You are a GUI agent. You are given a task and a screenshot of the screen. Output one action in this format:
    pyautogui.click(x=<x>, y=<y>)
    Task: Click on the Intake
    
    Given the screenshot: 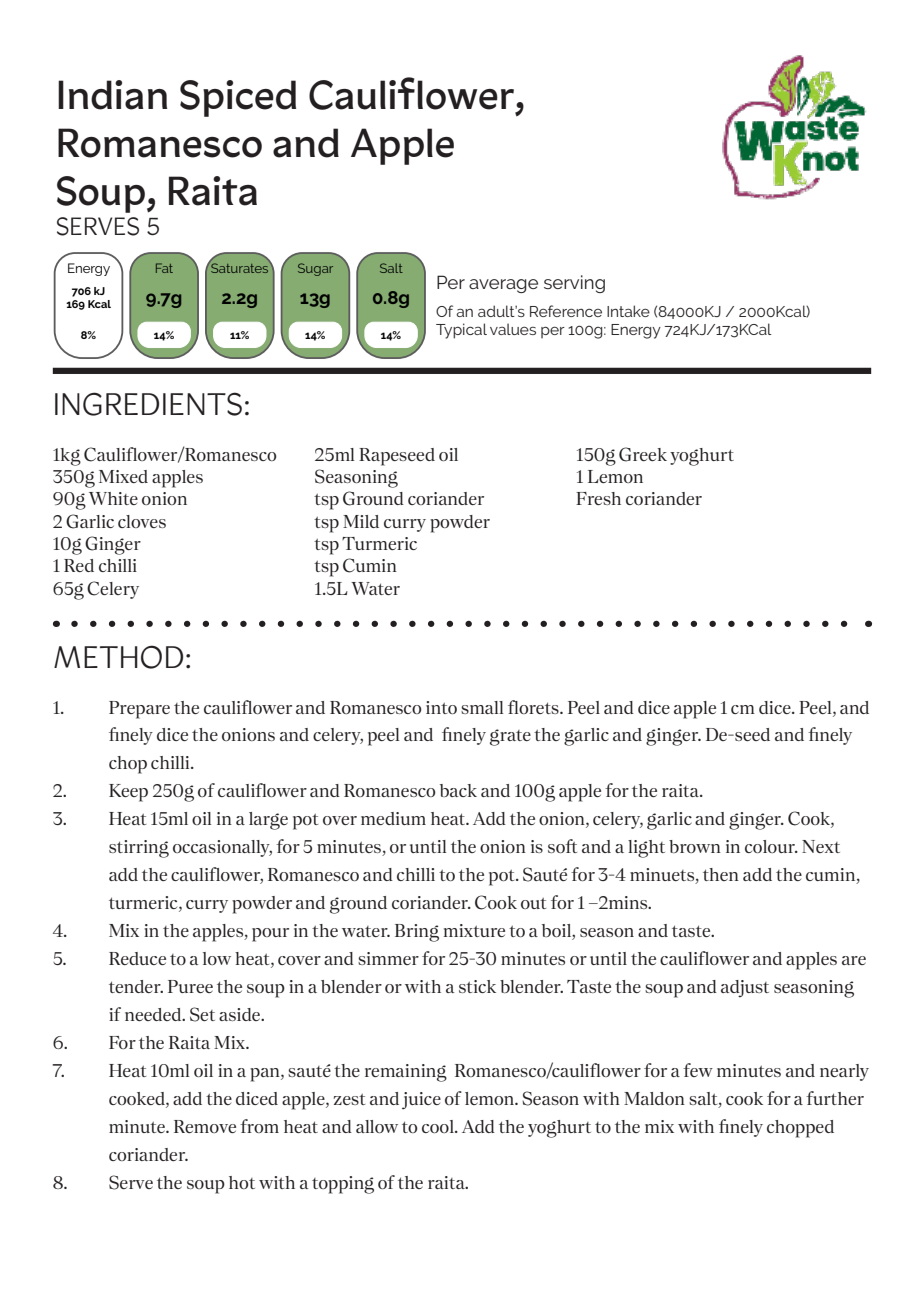 What is the action you would take?
    pyautogui.click(x=628, y=311)
